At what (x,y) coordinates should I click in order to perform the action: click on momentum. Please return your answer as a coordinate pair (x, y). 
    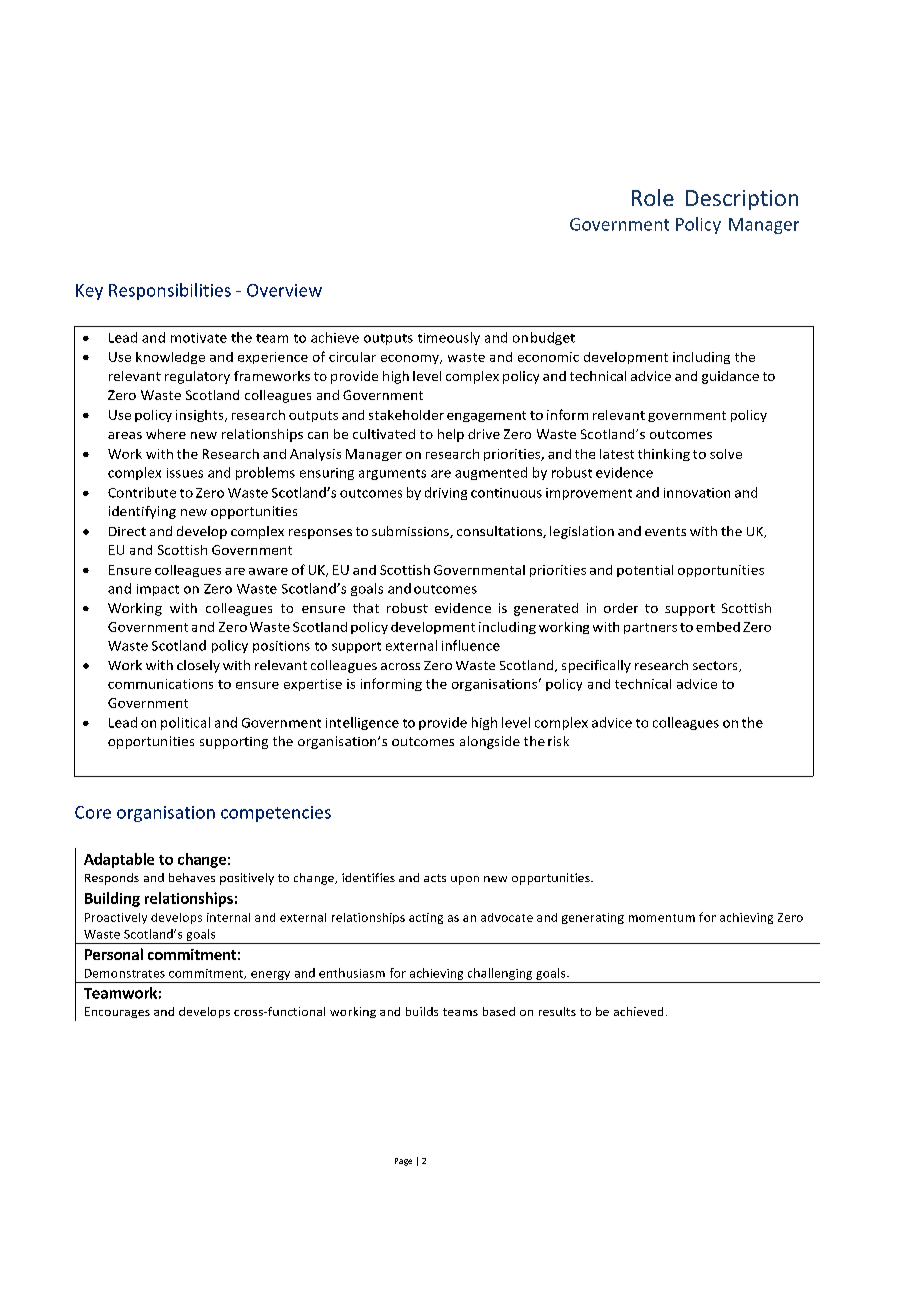
    Looking at the image, I should click on (662, 918).
